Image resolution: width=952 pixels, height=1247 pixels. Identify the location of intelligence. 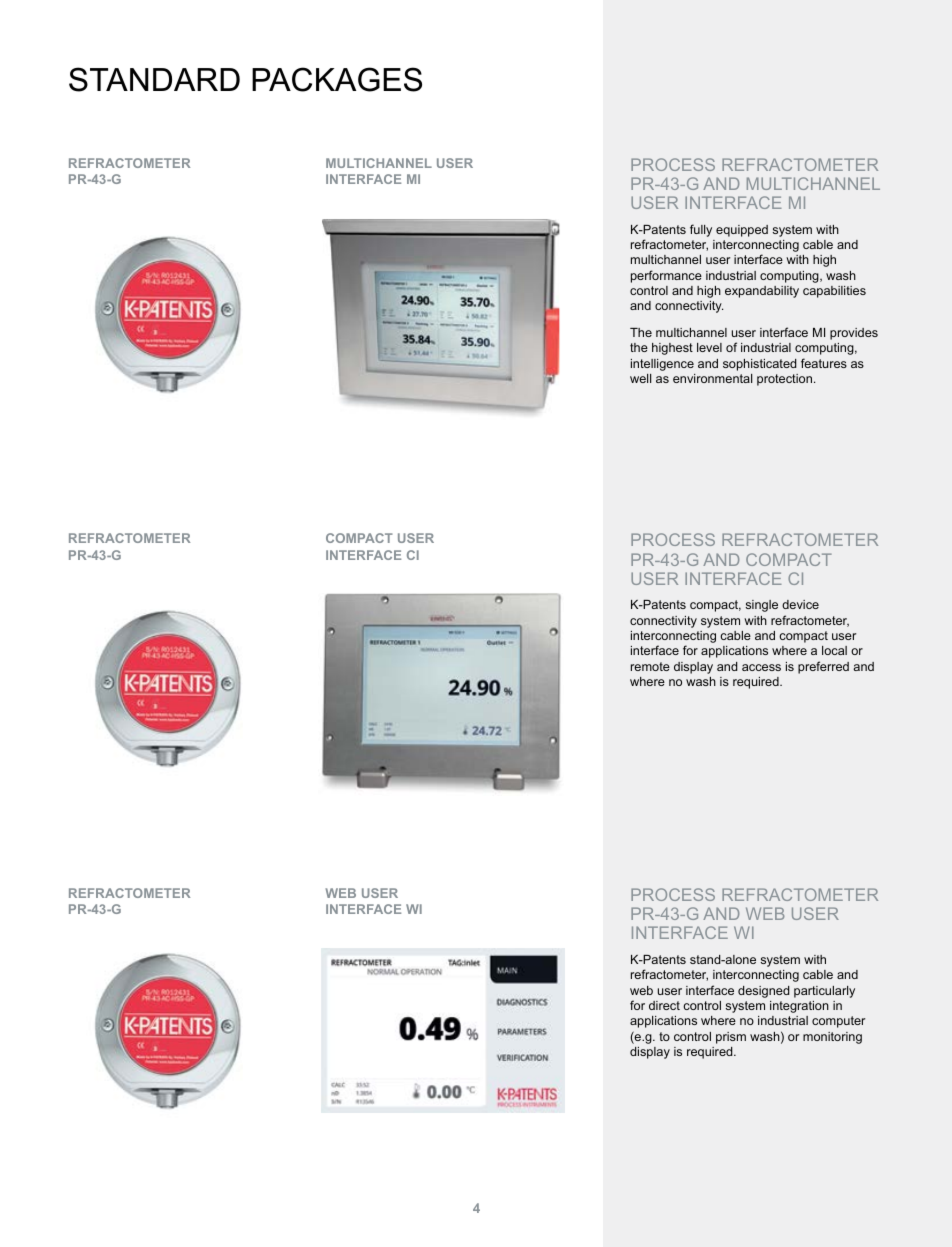
(662, 365).
